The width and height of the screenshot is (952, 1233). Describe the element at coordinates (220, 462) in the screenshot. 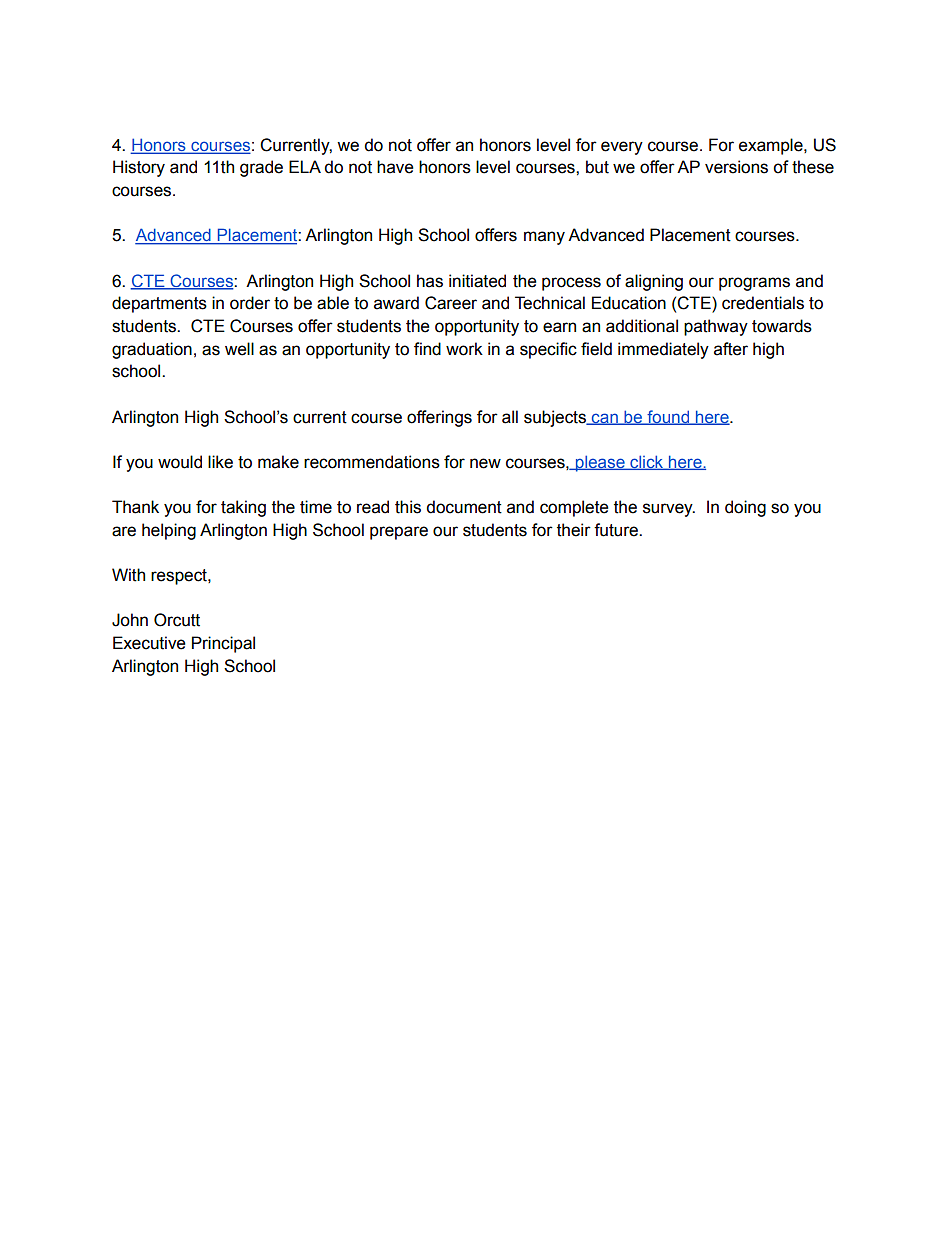

I see `like` at that location.
